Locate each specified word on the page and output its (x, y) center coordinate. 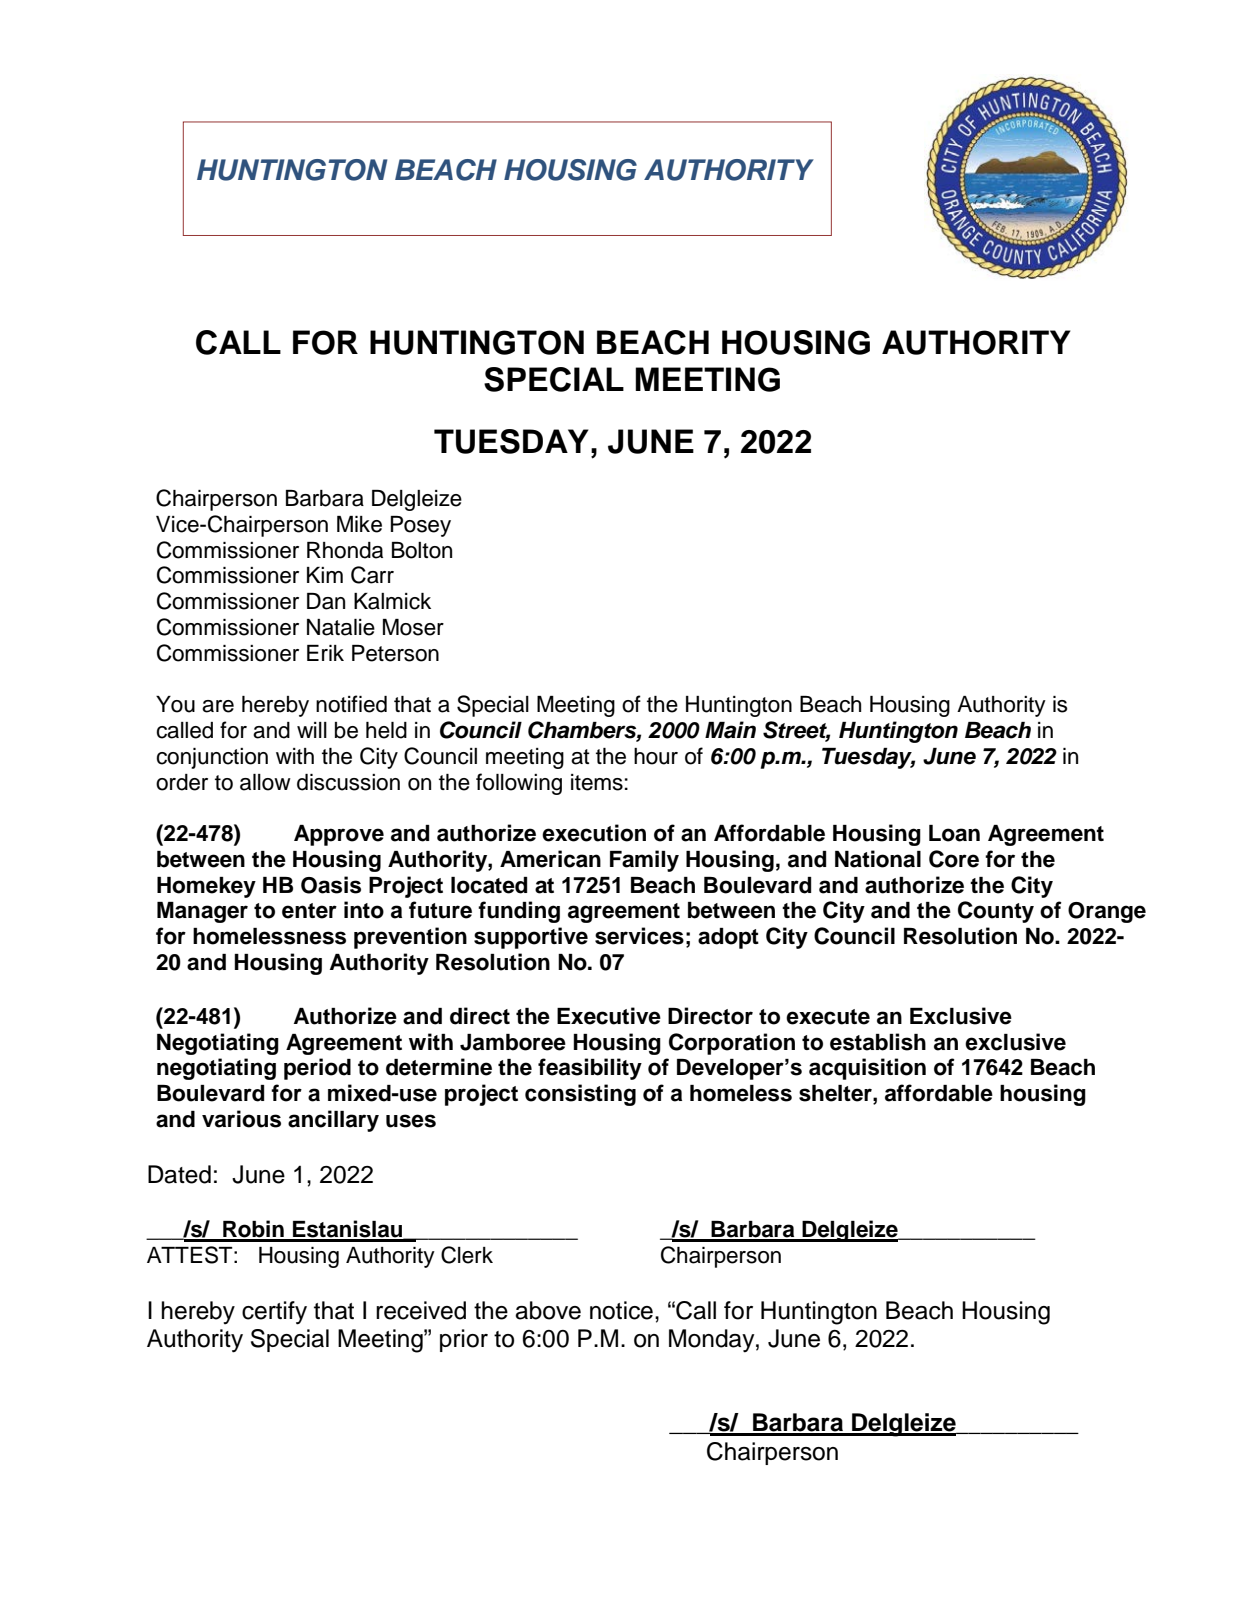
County (996, 912)
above (548, 1310)
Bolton (422, 550)
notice (621, 1310)
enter (309, 911)
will (312, 730)
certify (274, 1313)
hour (656, 756)
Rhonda (345, 550)
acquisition (867, 1069)
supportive (531, 938)
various (241, 1119)
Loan (954, 833)
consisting (580, 1095)
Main (730, 730)
